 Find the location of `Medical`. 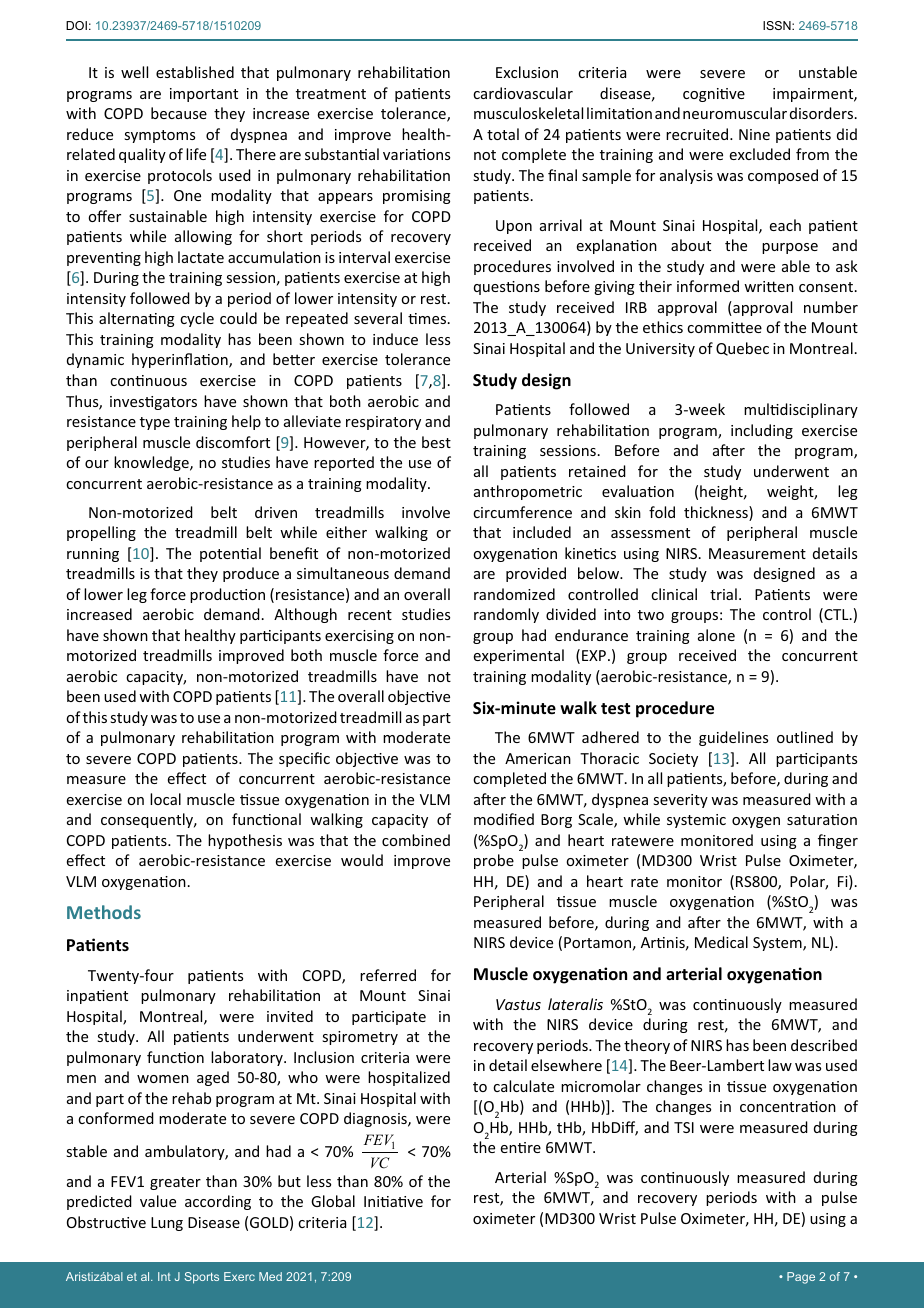

Medical is located at coordinates (721, 942).
